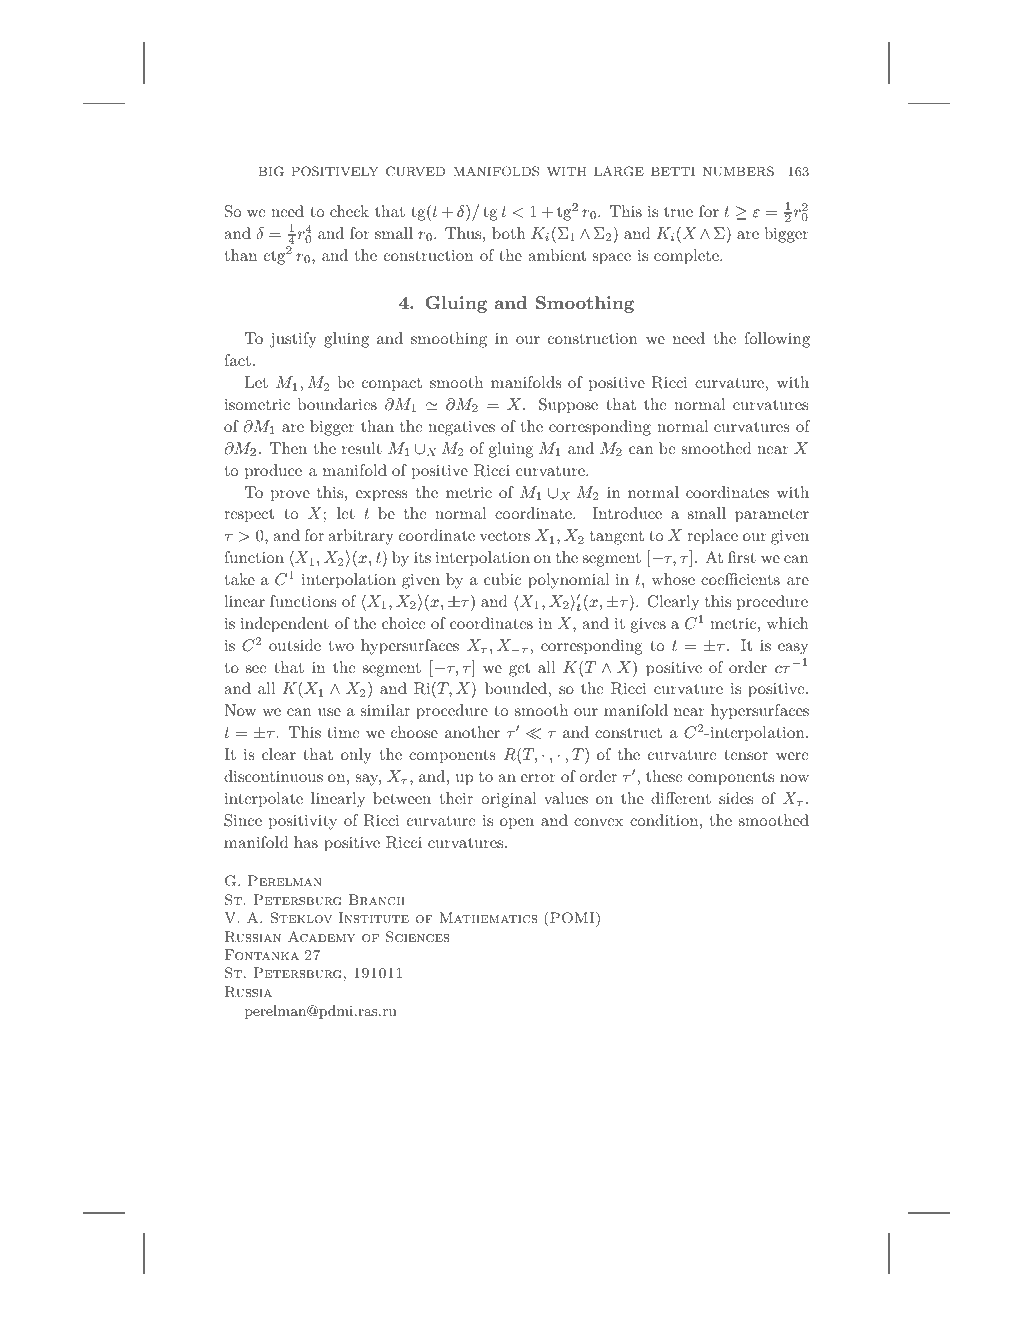 Image resolution: width=1033 pixels, height=1337 pixels. What do you see at coordinates (343, 732) in the image?
I see `time` at bounding box center [343, 732].
